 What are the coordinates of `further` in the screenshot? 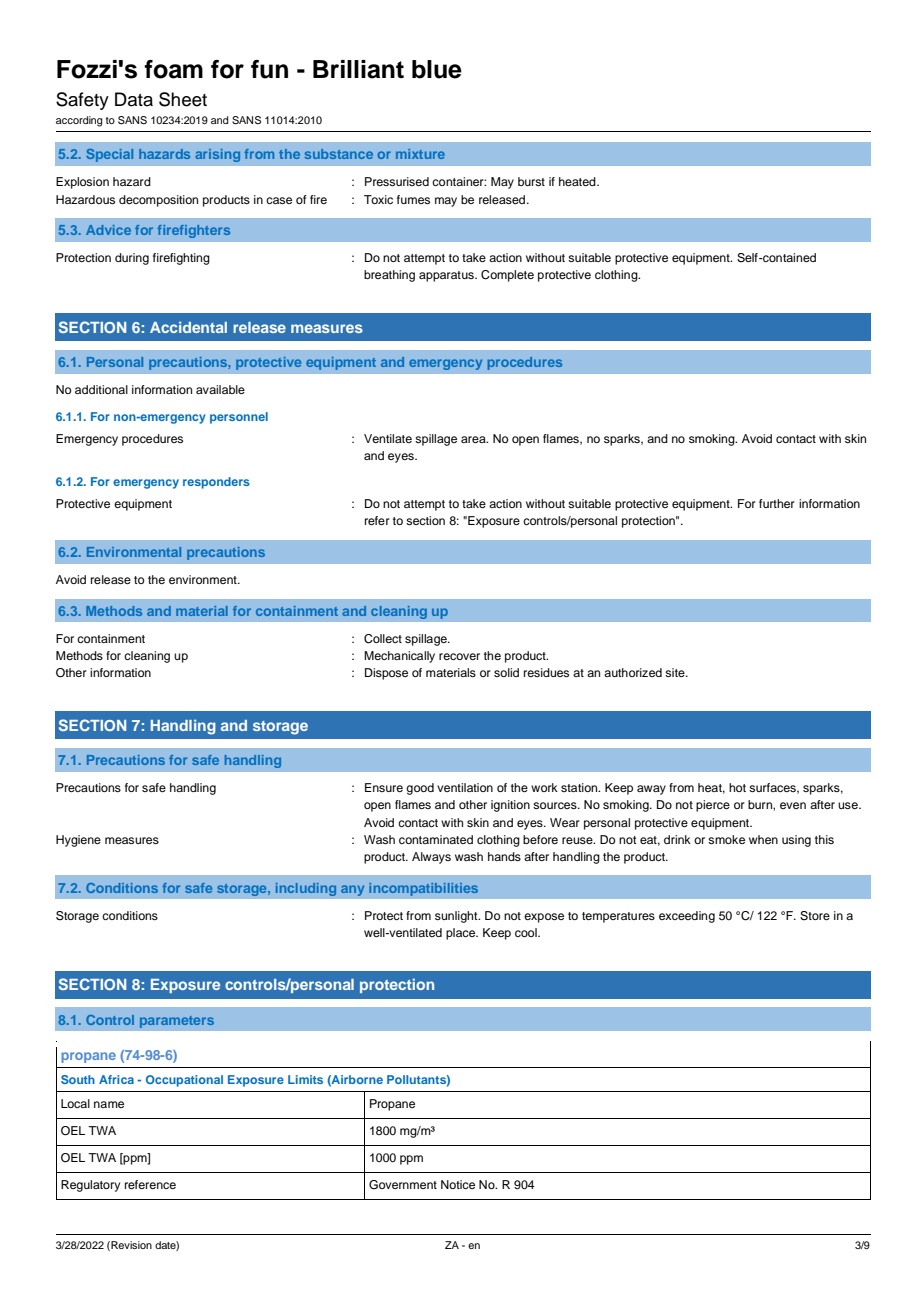 It's located at (777, 503).
